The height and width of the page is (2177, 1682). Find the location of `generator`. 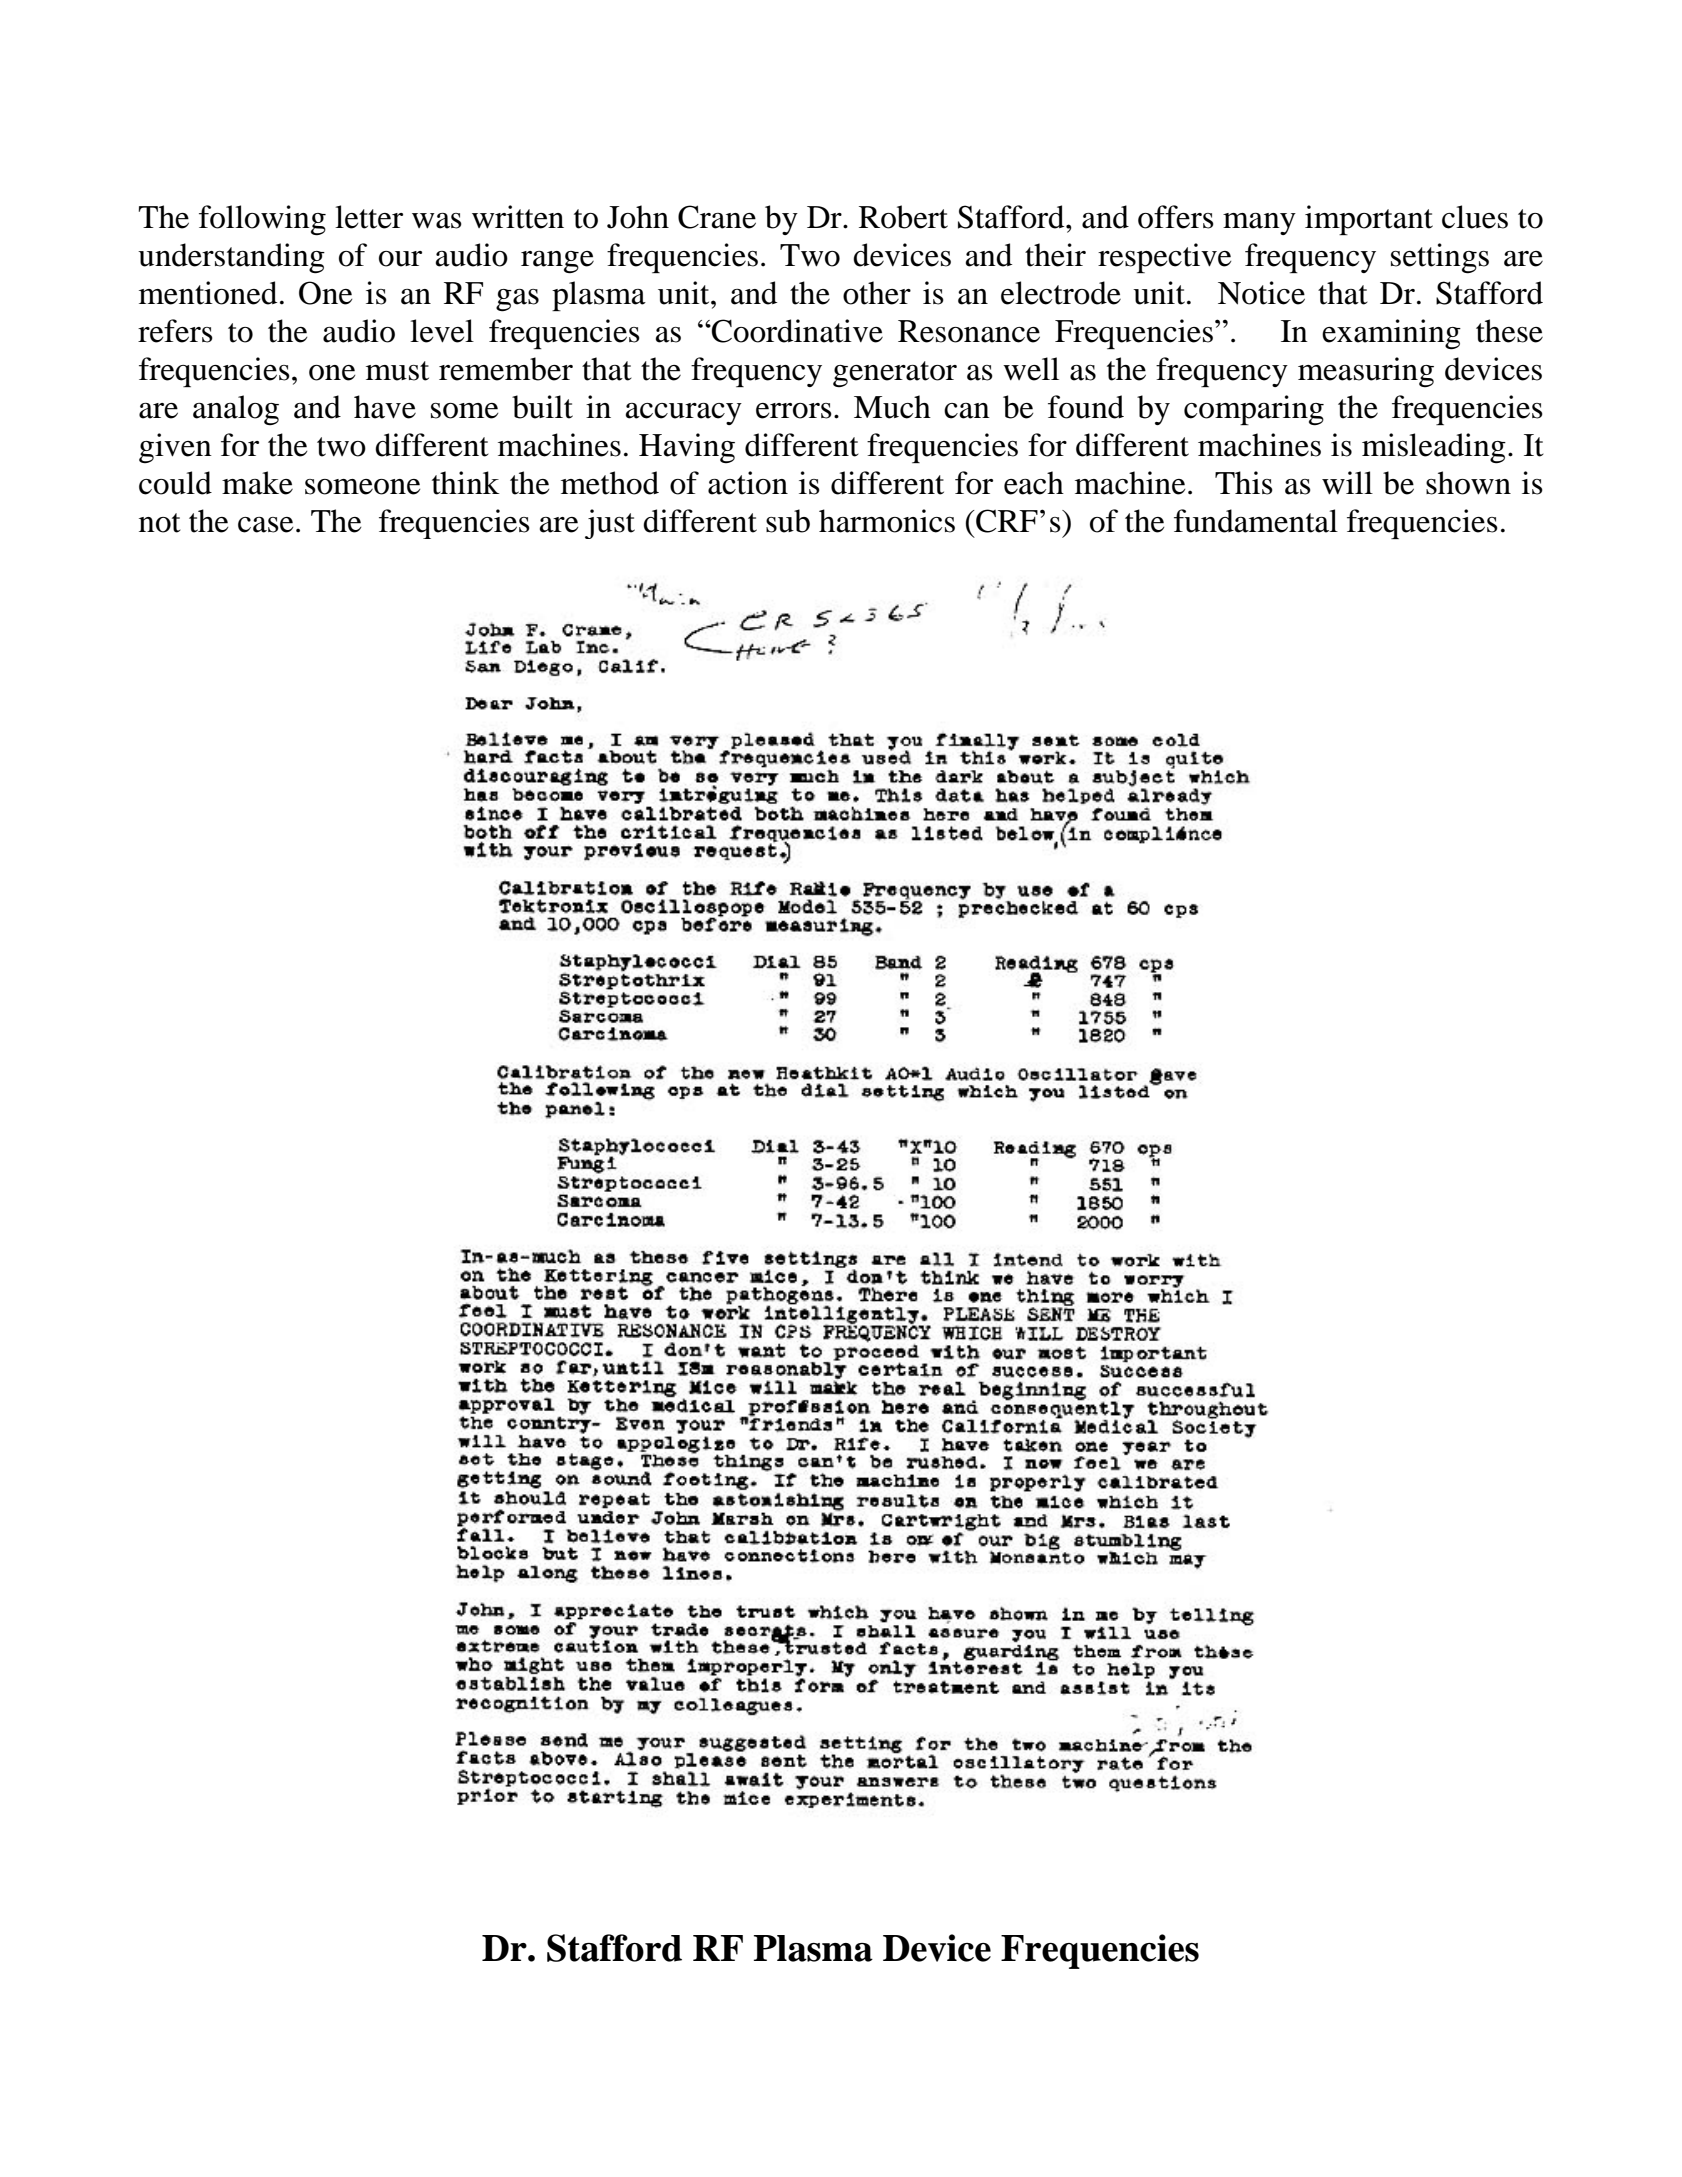

generator is located at coordinates (895, 374).
